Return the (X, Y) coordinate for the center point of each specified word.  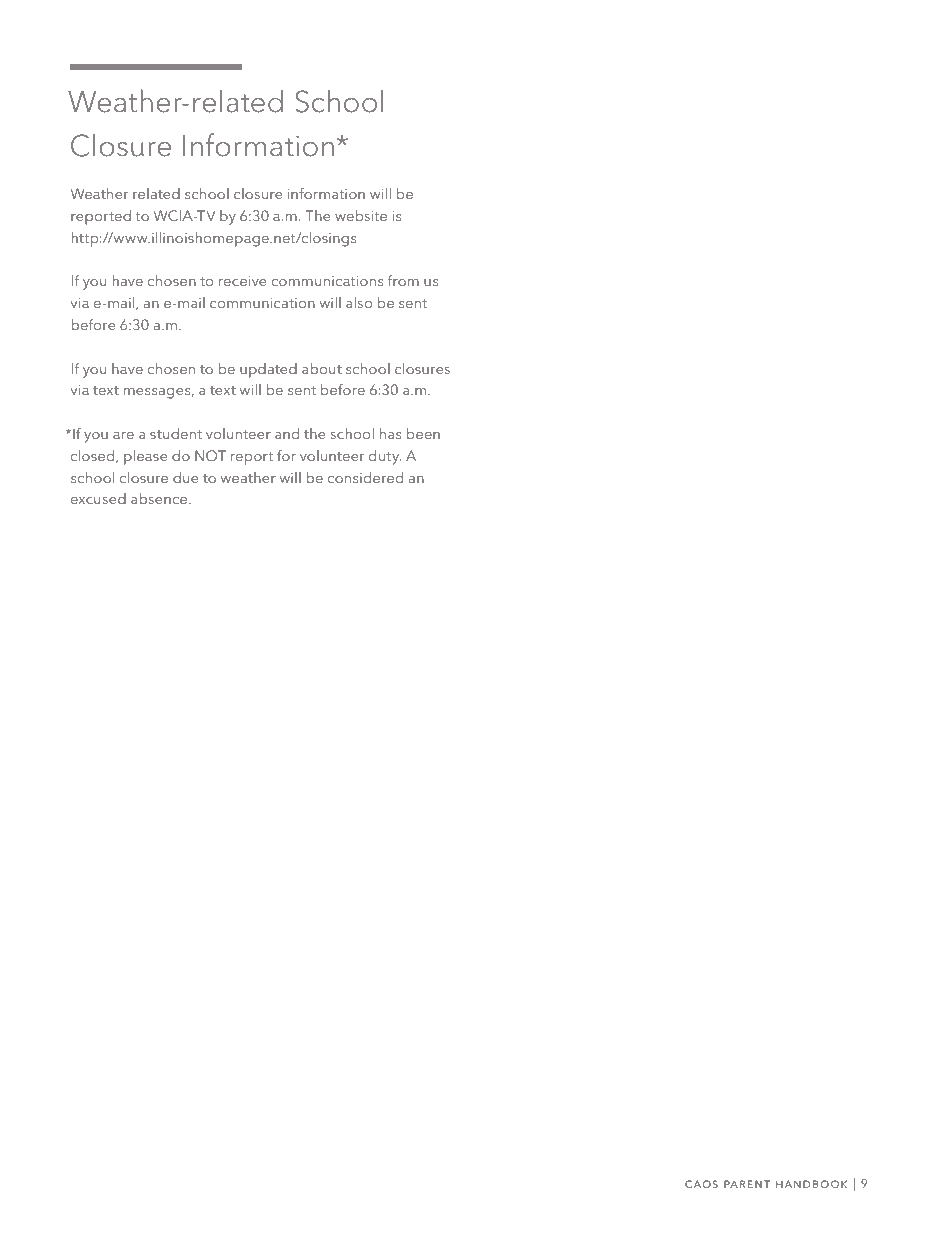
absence (160, 498)
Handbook (811, 1184)
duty (385, 457)
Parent (747, 1184)
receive (242, 281)
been (423, 433)
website (361, 215)
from (403, 280)
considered (365, 477)
